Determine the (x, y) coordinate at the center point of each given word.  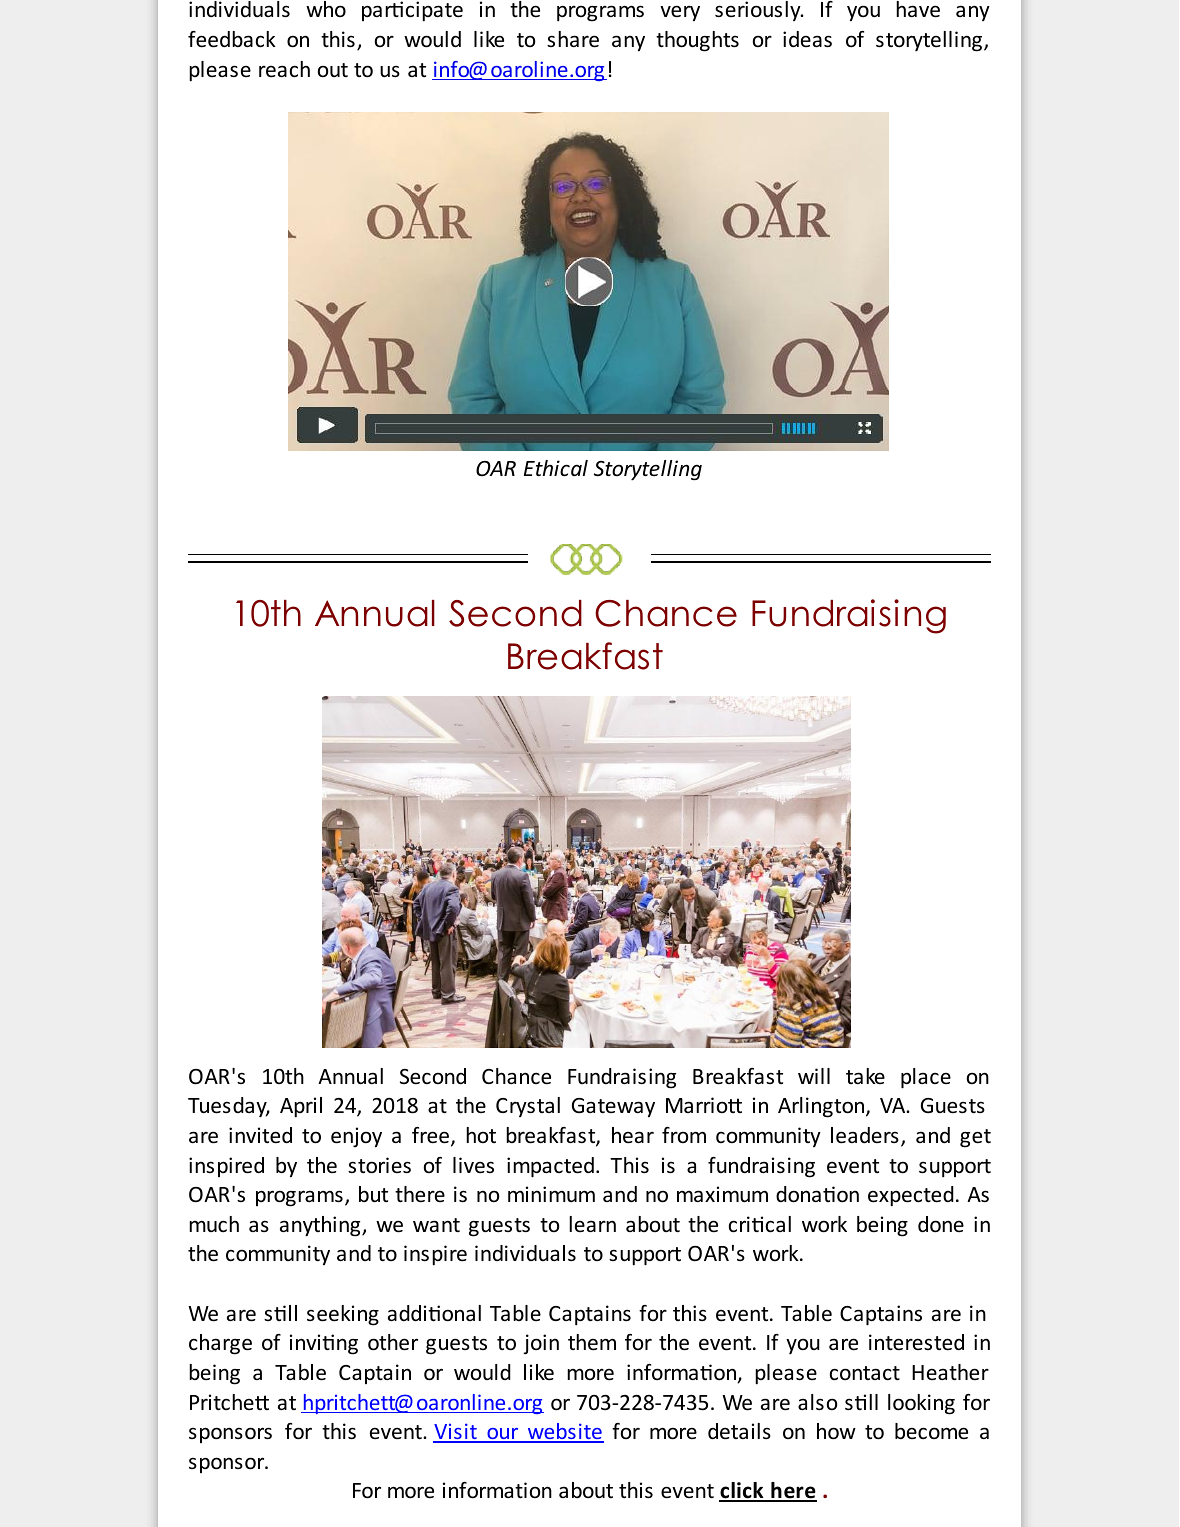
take (865, 1076)
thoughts (697, 41)
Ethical (556, 468)
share (573, 39)
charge (220, 1344)
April (301, 1107)
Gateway (613, 1108)
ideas (807, 39)
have (918, 9)
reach (284, 69)
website (564, 1432)
